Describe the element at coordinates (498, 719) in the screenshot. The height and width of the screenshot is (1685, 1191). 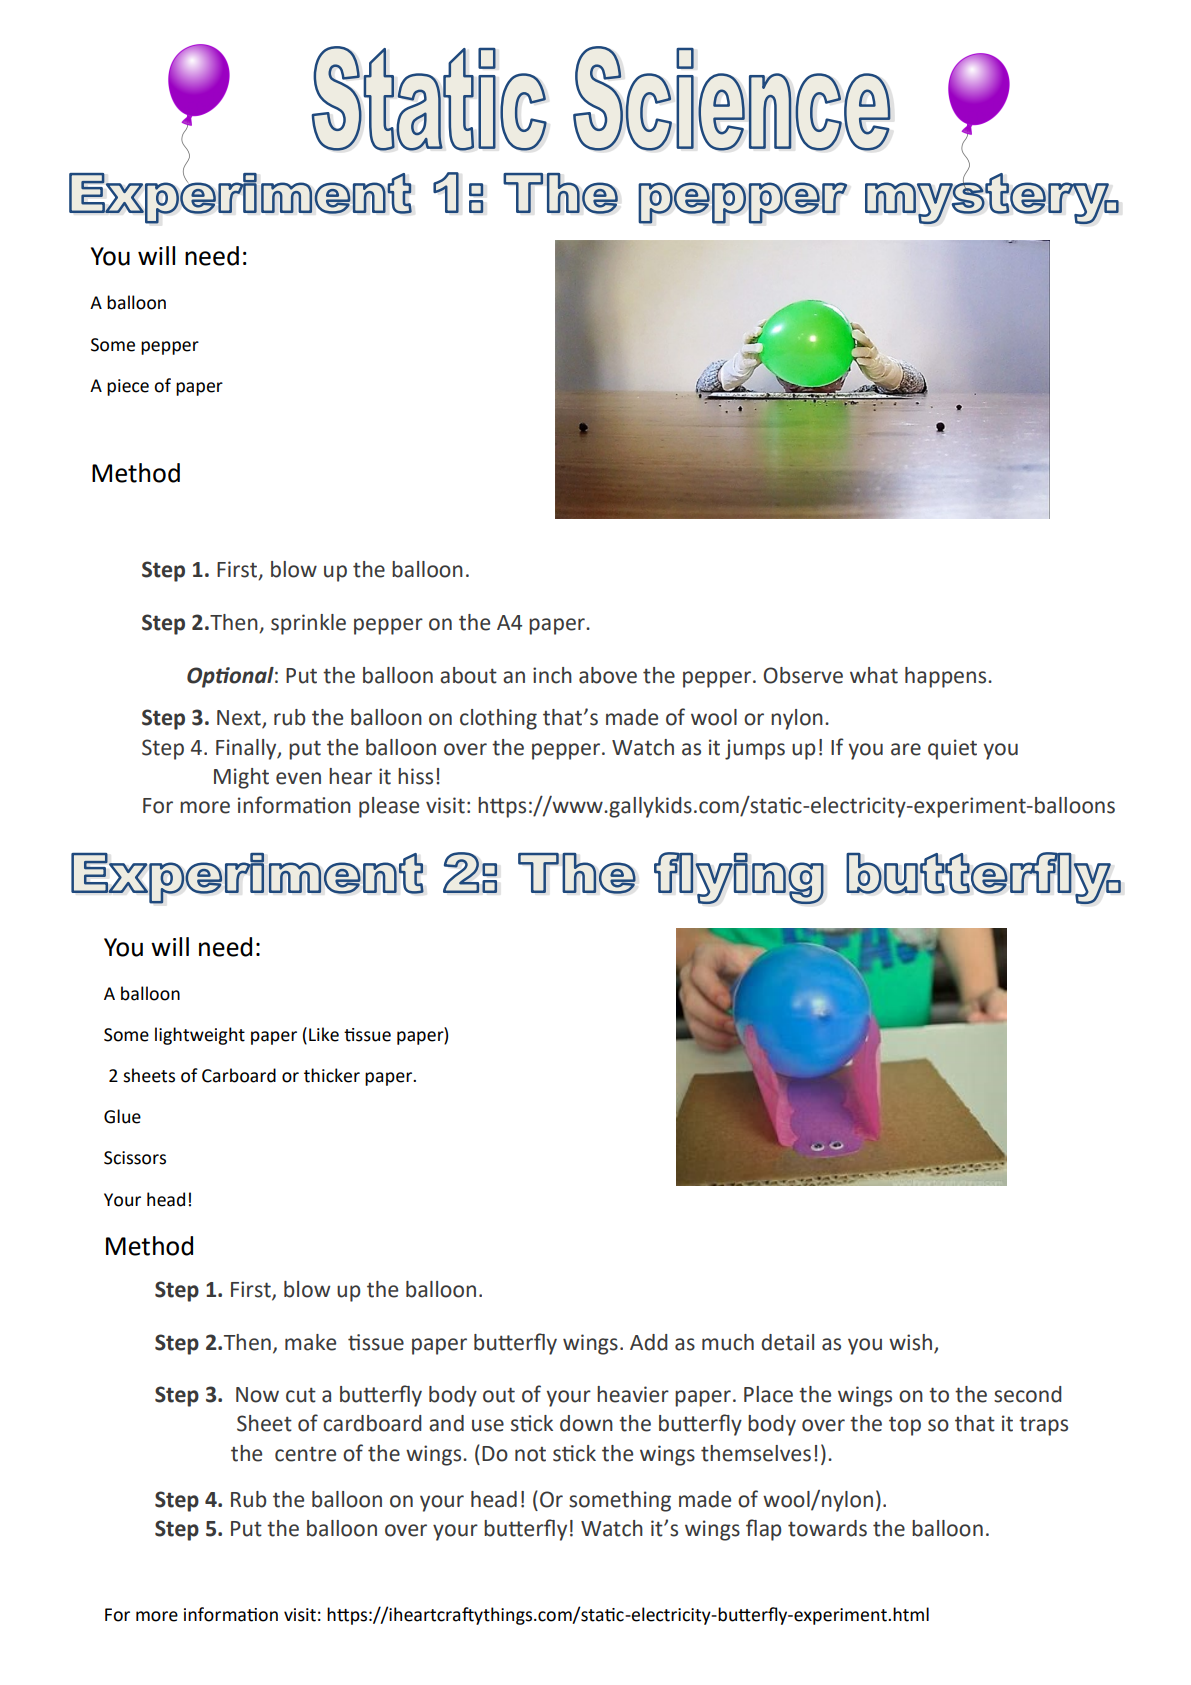
I see `clothing` at that location.
